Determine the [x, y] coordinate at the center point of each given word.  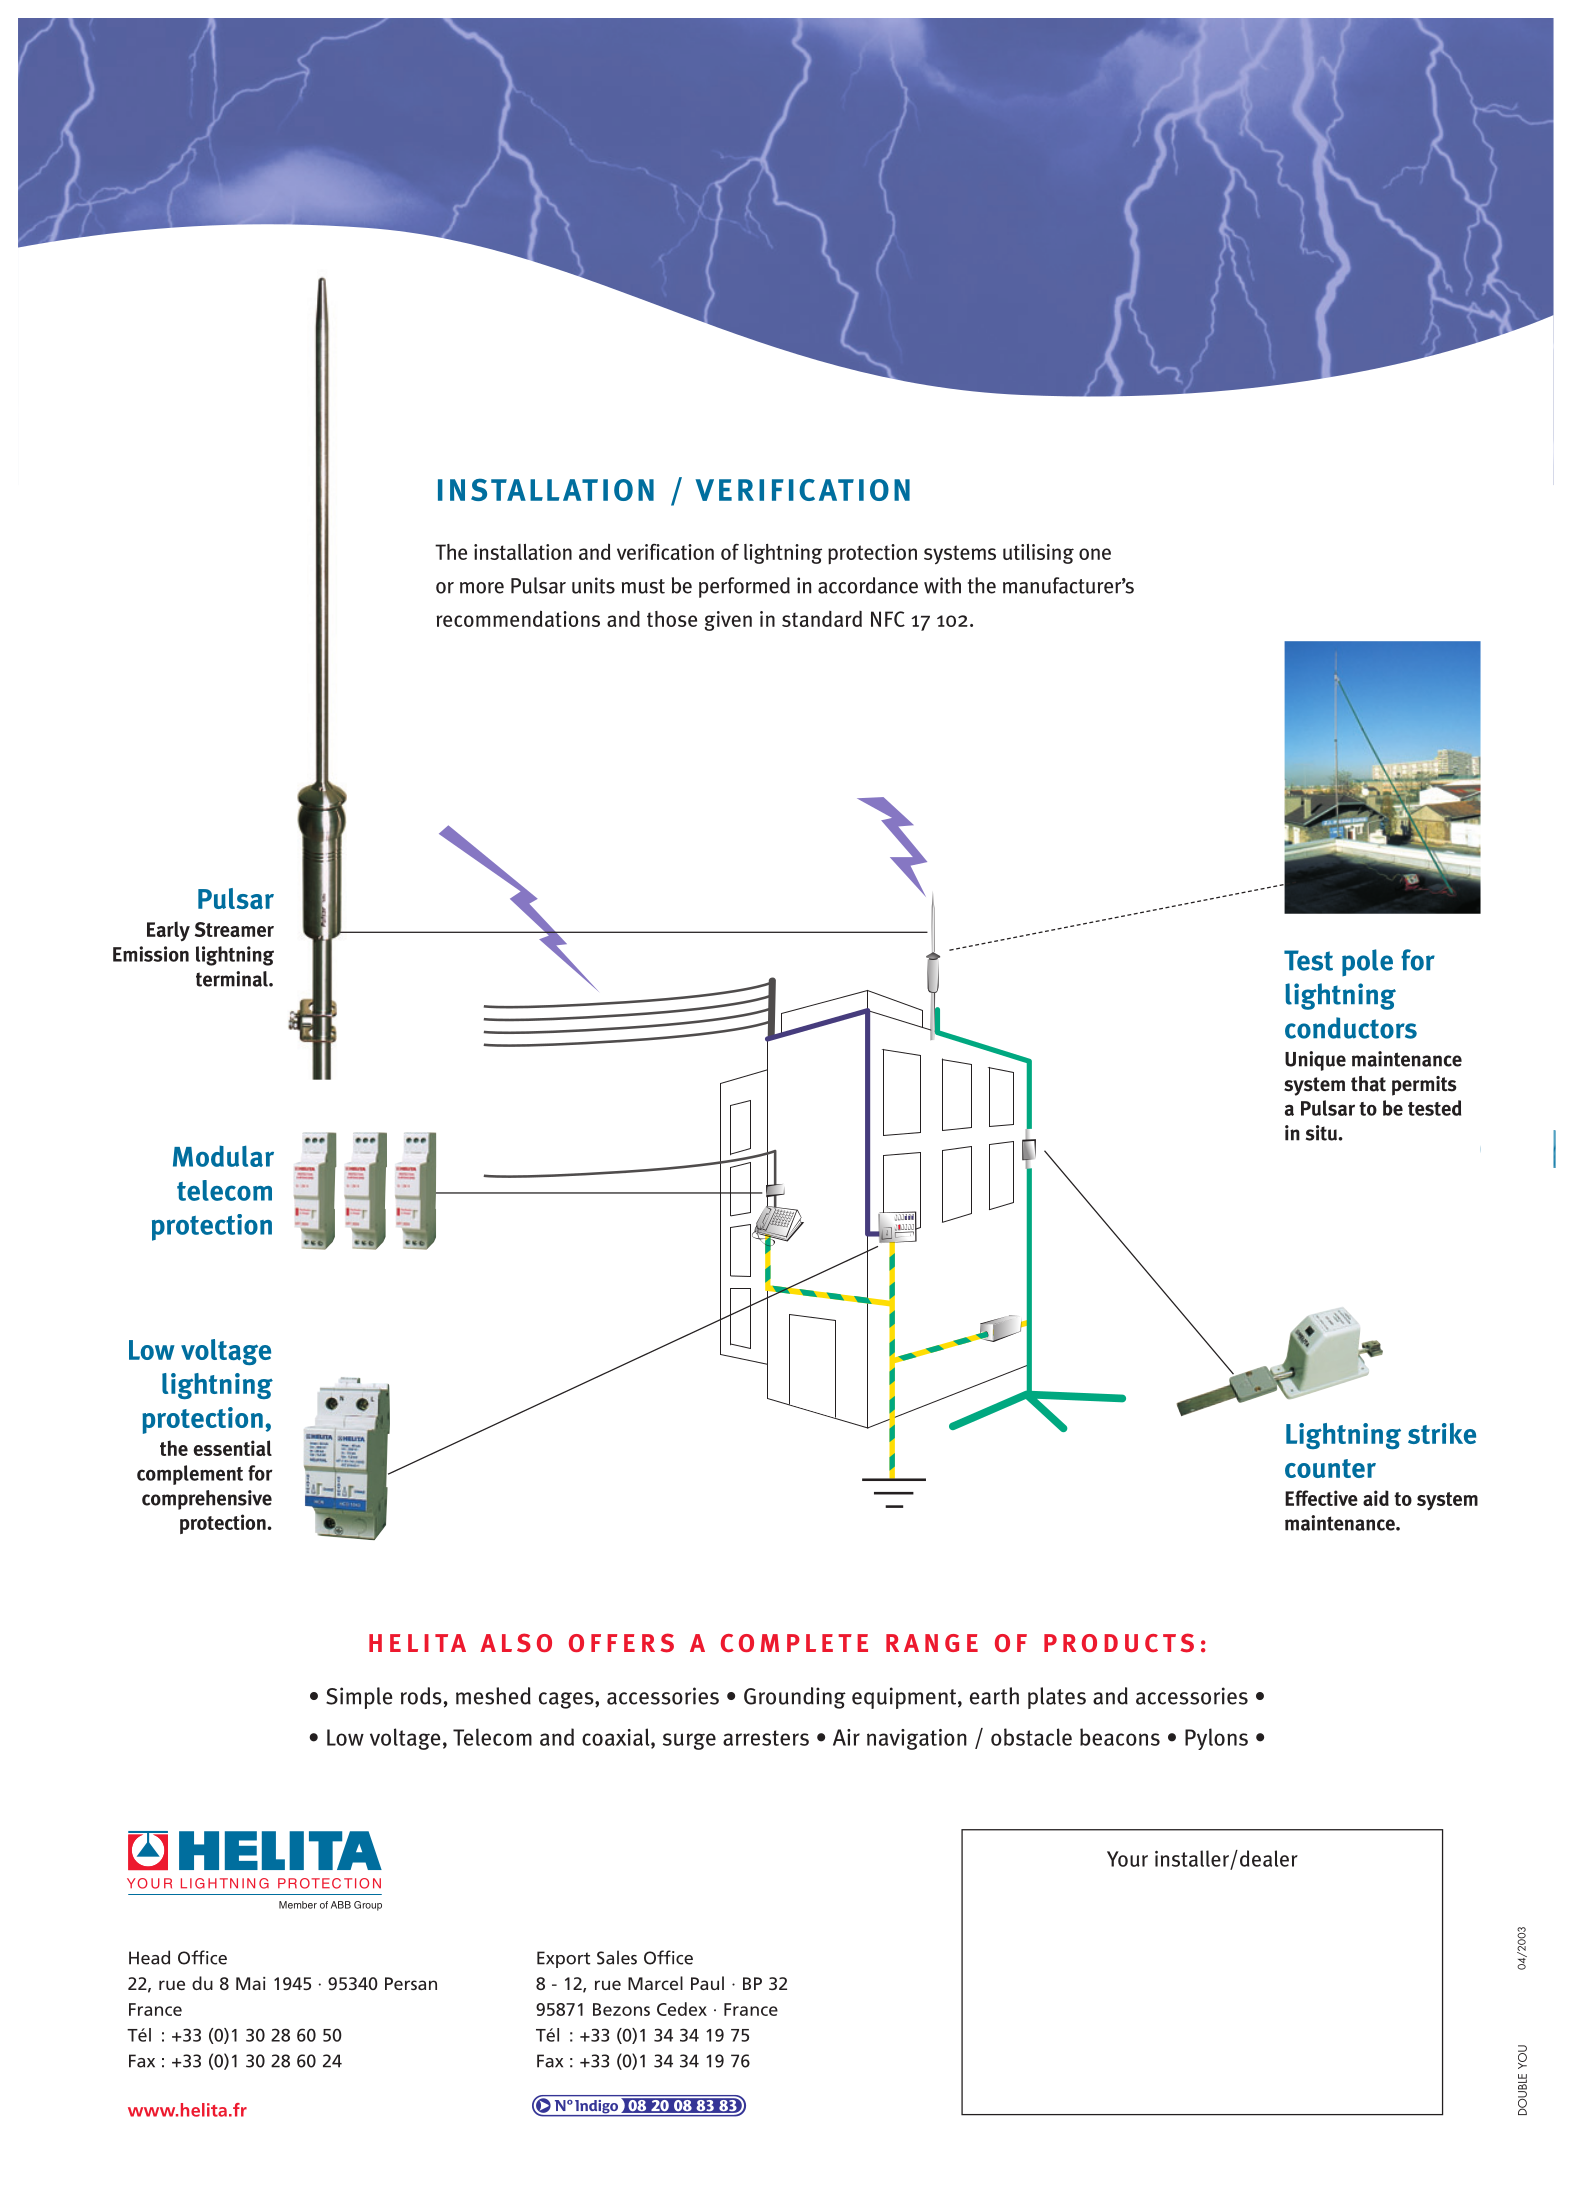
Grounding [795, 1698]
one [1095, 554]
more [482, 588]
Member [298, 1905]
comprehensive [207, 1500]
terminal [233, 979]
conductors [1351, 1028]
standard [822, 619]
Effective [1321, 1498]
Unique [1315, 1061]
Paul [707, 1983]
